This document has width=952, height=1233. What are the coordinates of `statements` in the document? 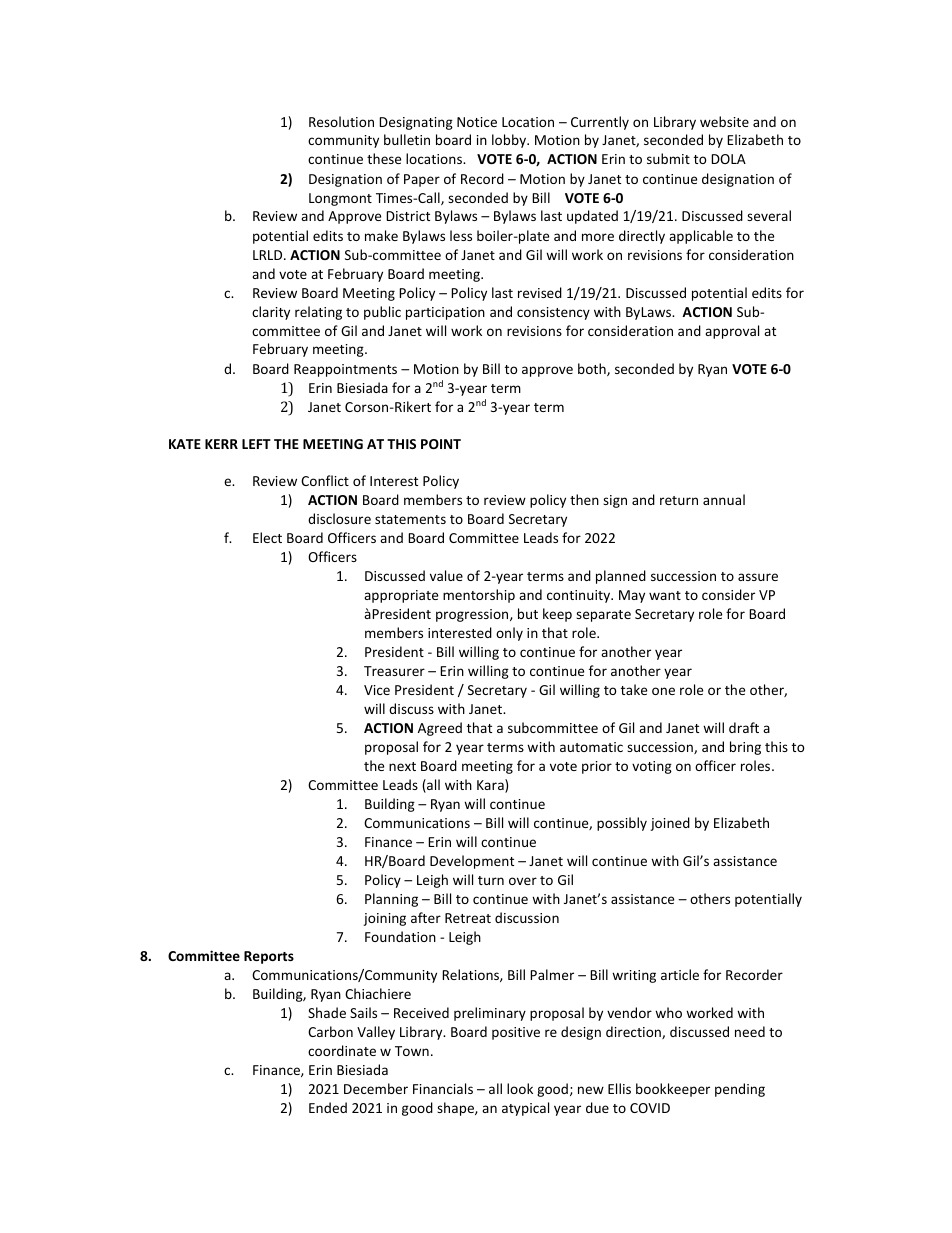 It's located at (410, 519).
